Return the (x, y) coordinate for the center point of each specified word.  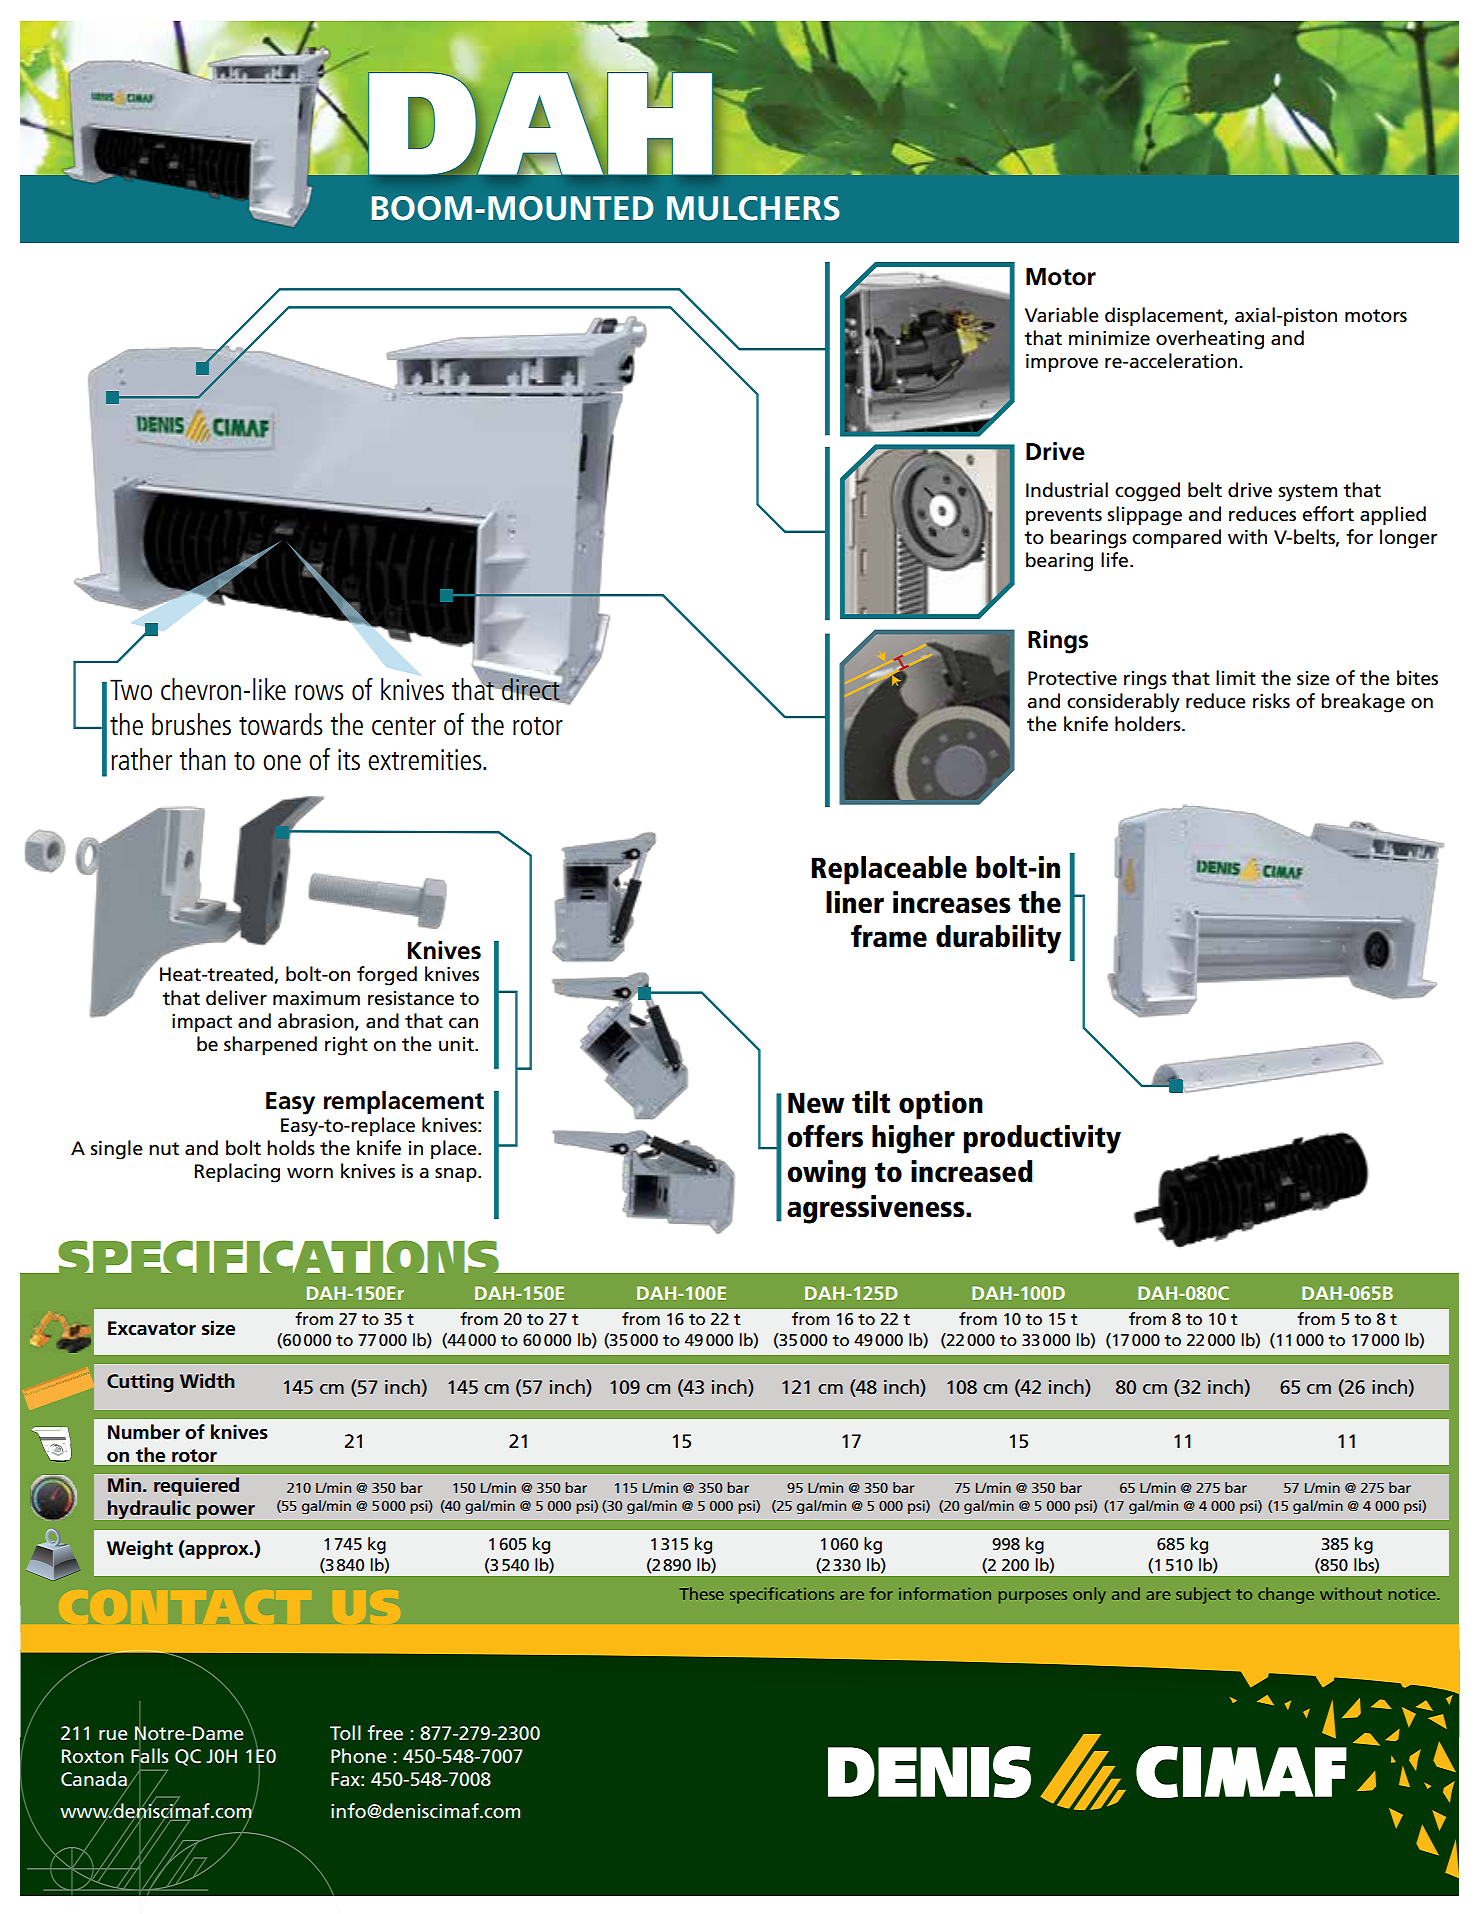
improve (1062, 363)
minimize (1109, 338)
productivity (1042, 1139)
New (816, 1103)
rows (319, 693)
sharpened (270, 1045)
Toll (345, 1733)
